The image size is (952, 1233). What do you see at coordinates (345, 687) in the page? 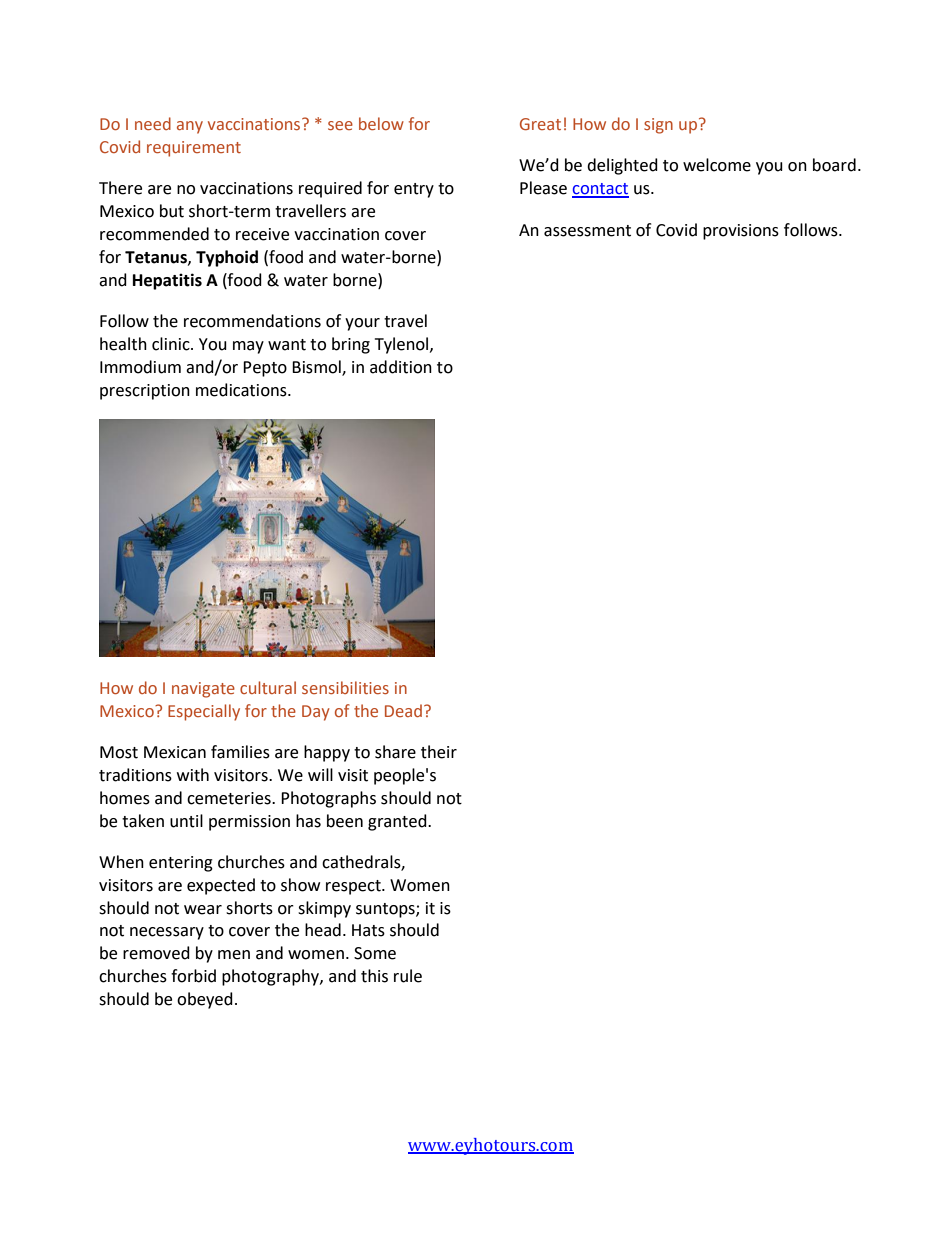
I see `sensibilities` at bounding box center [345, 687].
